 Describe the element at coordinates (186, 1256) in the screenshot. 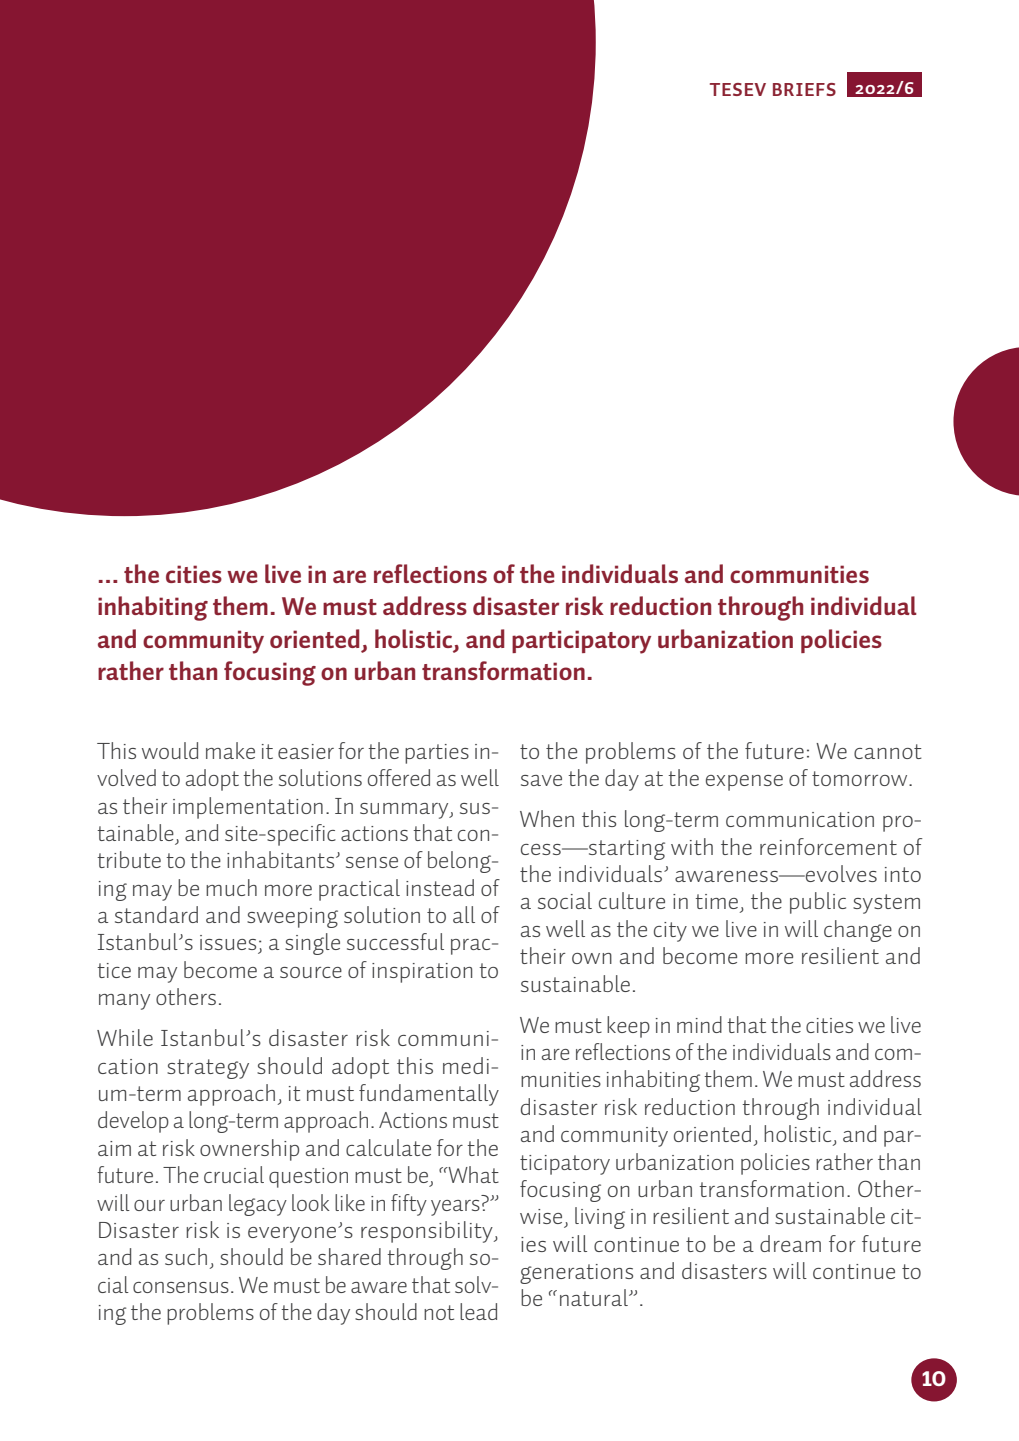

I see `such` at that location.
